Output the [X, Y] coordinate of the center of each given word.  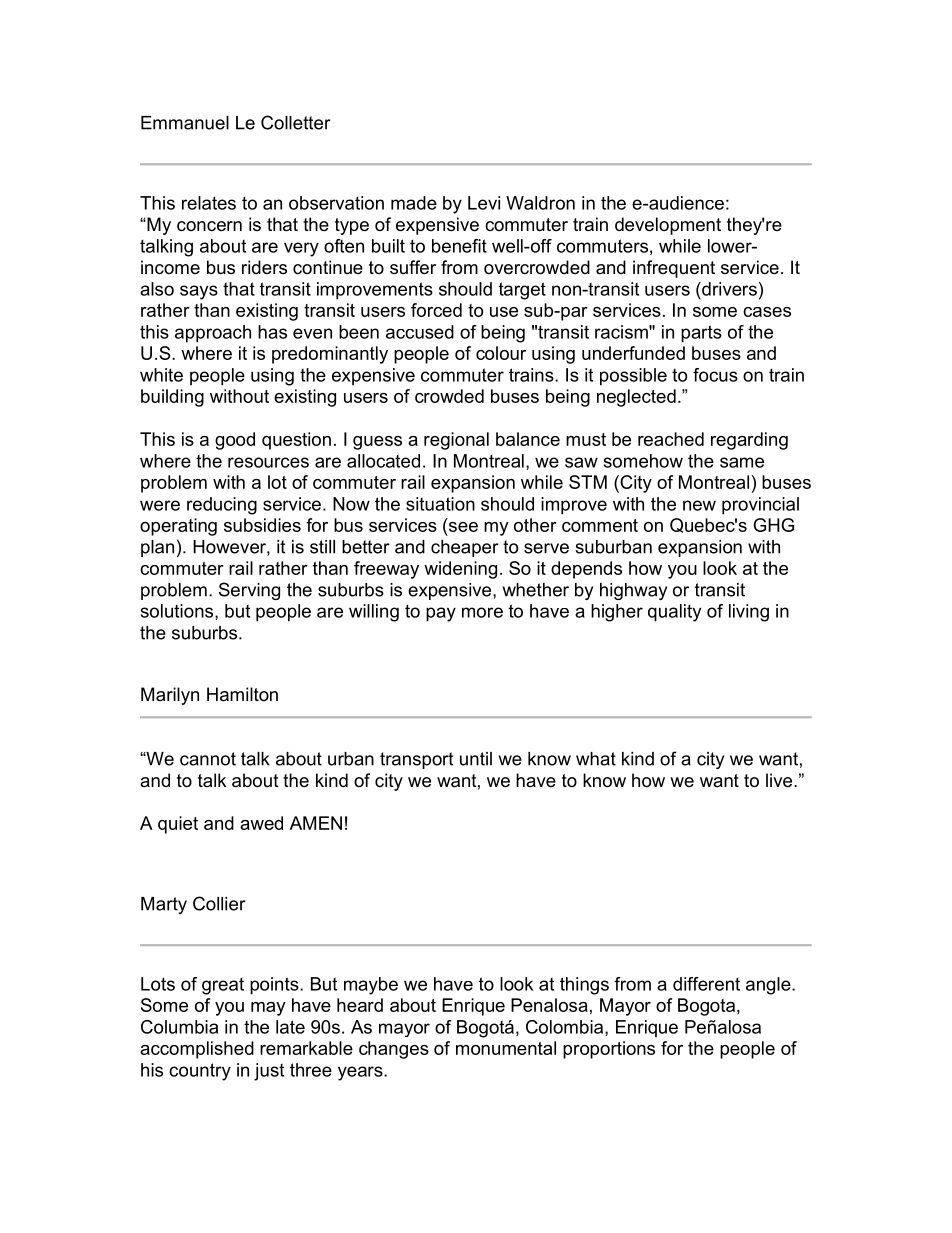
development [668, 226]
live [780, 780]
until [476, 759]
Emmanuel [185, 123]
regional [456, 441]
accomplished [197, 1050]
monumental [506, 1048]
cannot [208, 759]
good [235, 441]
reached [671, 439]
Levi [484, 203]
